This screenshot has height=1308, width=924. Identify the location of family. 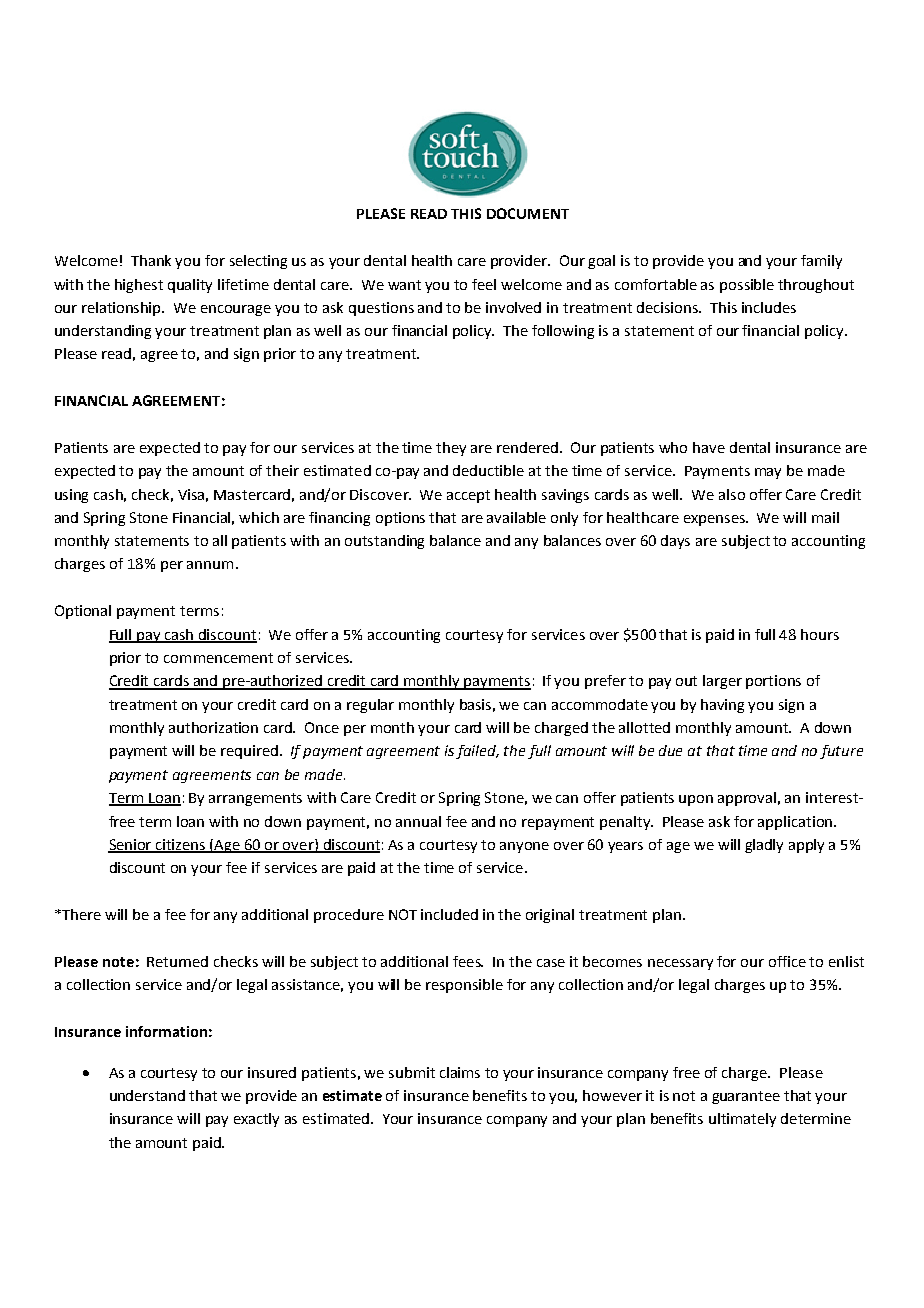
(821, 262).
